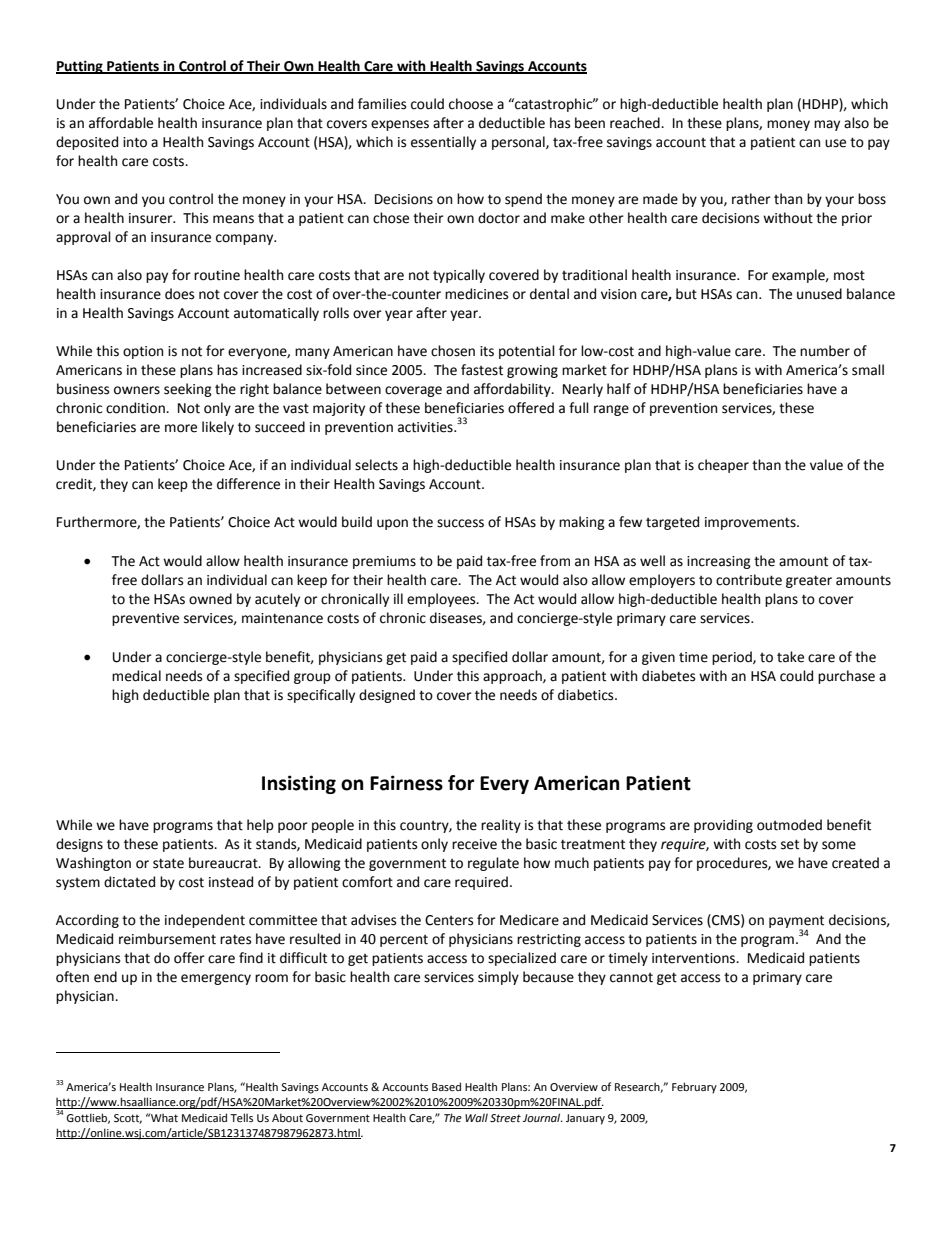 The width and height of the document is (952, 1233). I want to click on approach, so click(513, 677).
